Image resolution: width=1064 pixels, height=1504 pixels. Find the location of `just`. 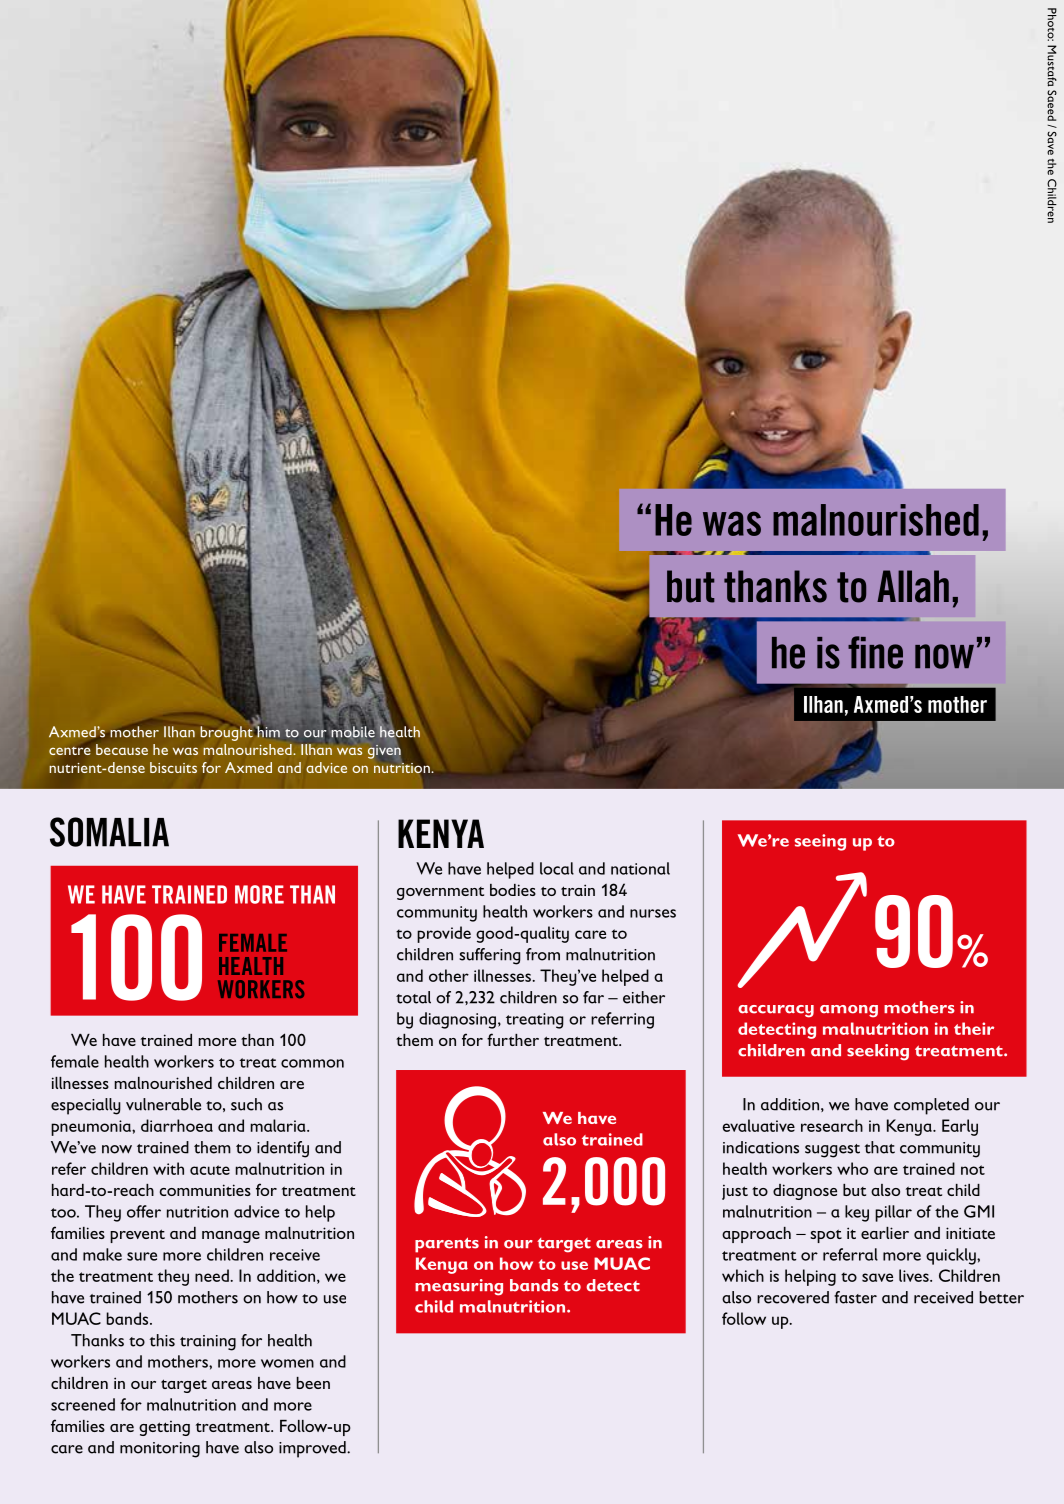

just is located at coordinates (735, 1192).
